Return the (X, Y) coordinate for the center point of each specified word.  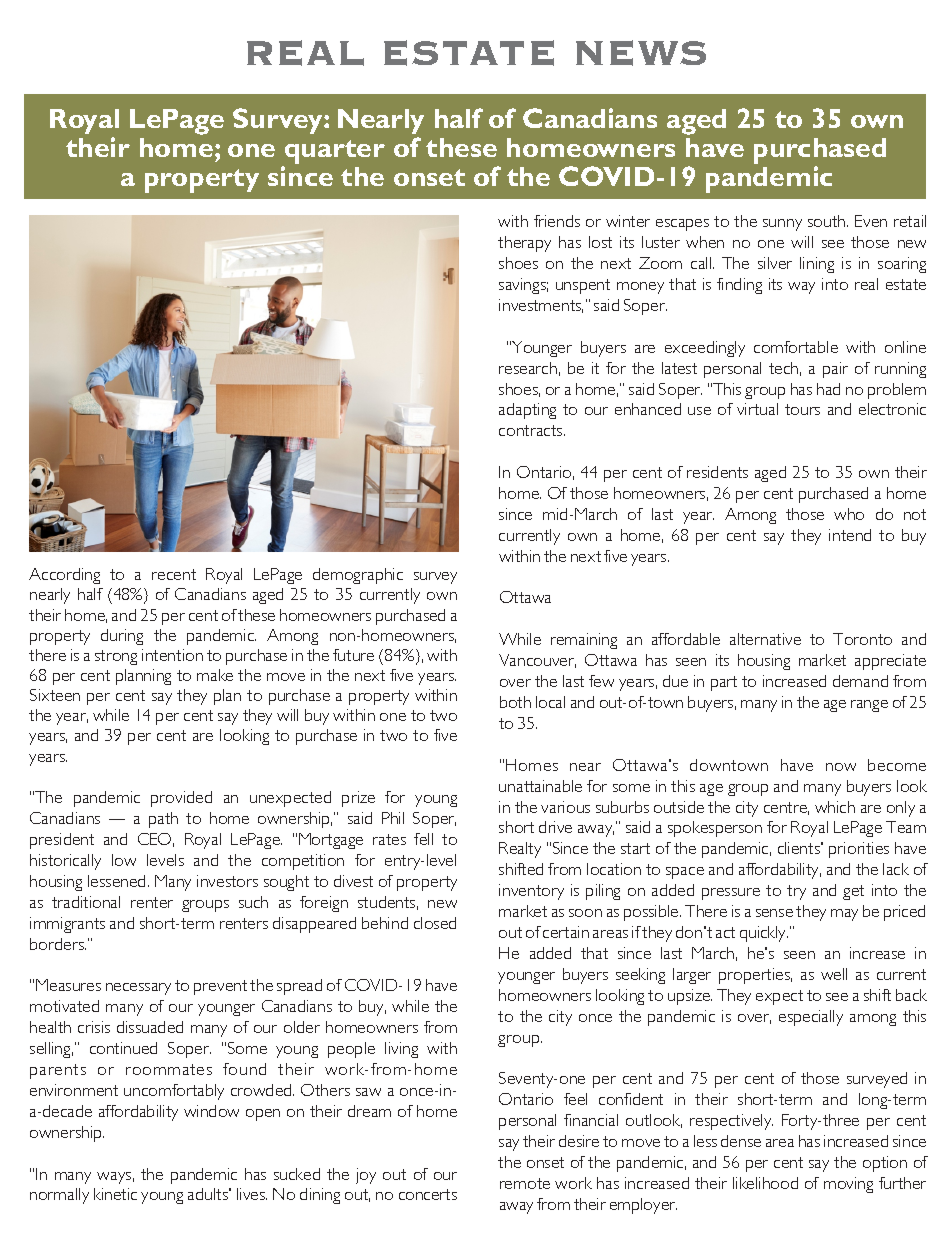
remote (525, 1183)
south (828, 221)
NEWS (641, 53)
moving (848, 1185)
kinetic (115, 1194)
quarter (335, 152)
